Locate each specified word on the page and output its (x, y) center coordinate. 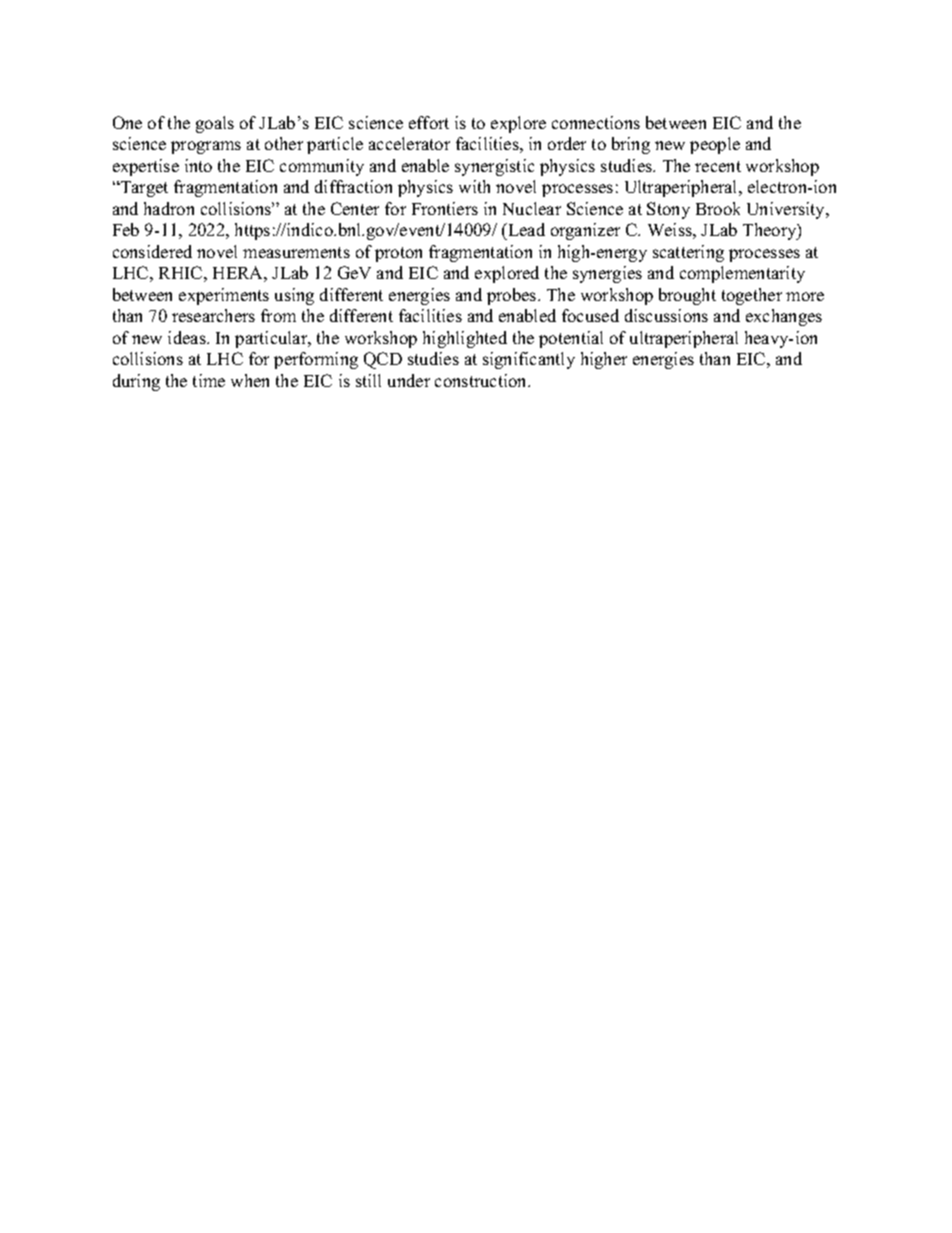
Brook (718, 208)
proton (398, 254)
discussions (666, 315)
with (474, 186)
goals (215, 124)
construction (482, 380)
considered (152, 251)
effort (429, 122)
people (715, 145)
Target (143, 189)
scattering (688, 253)
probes (513, 296)
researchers (213, 315)
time (209, 380)
